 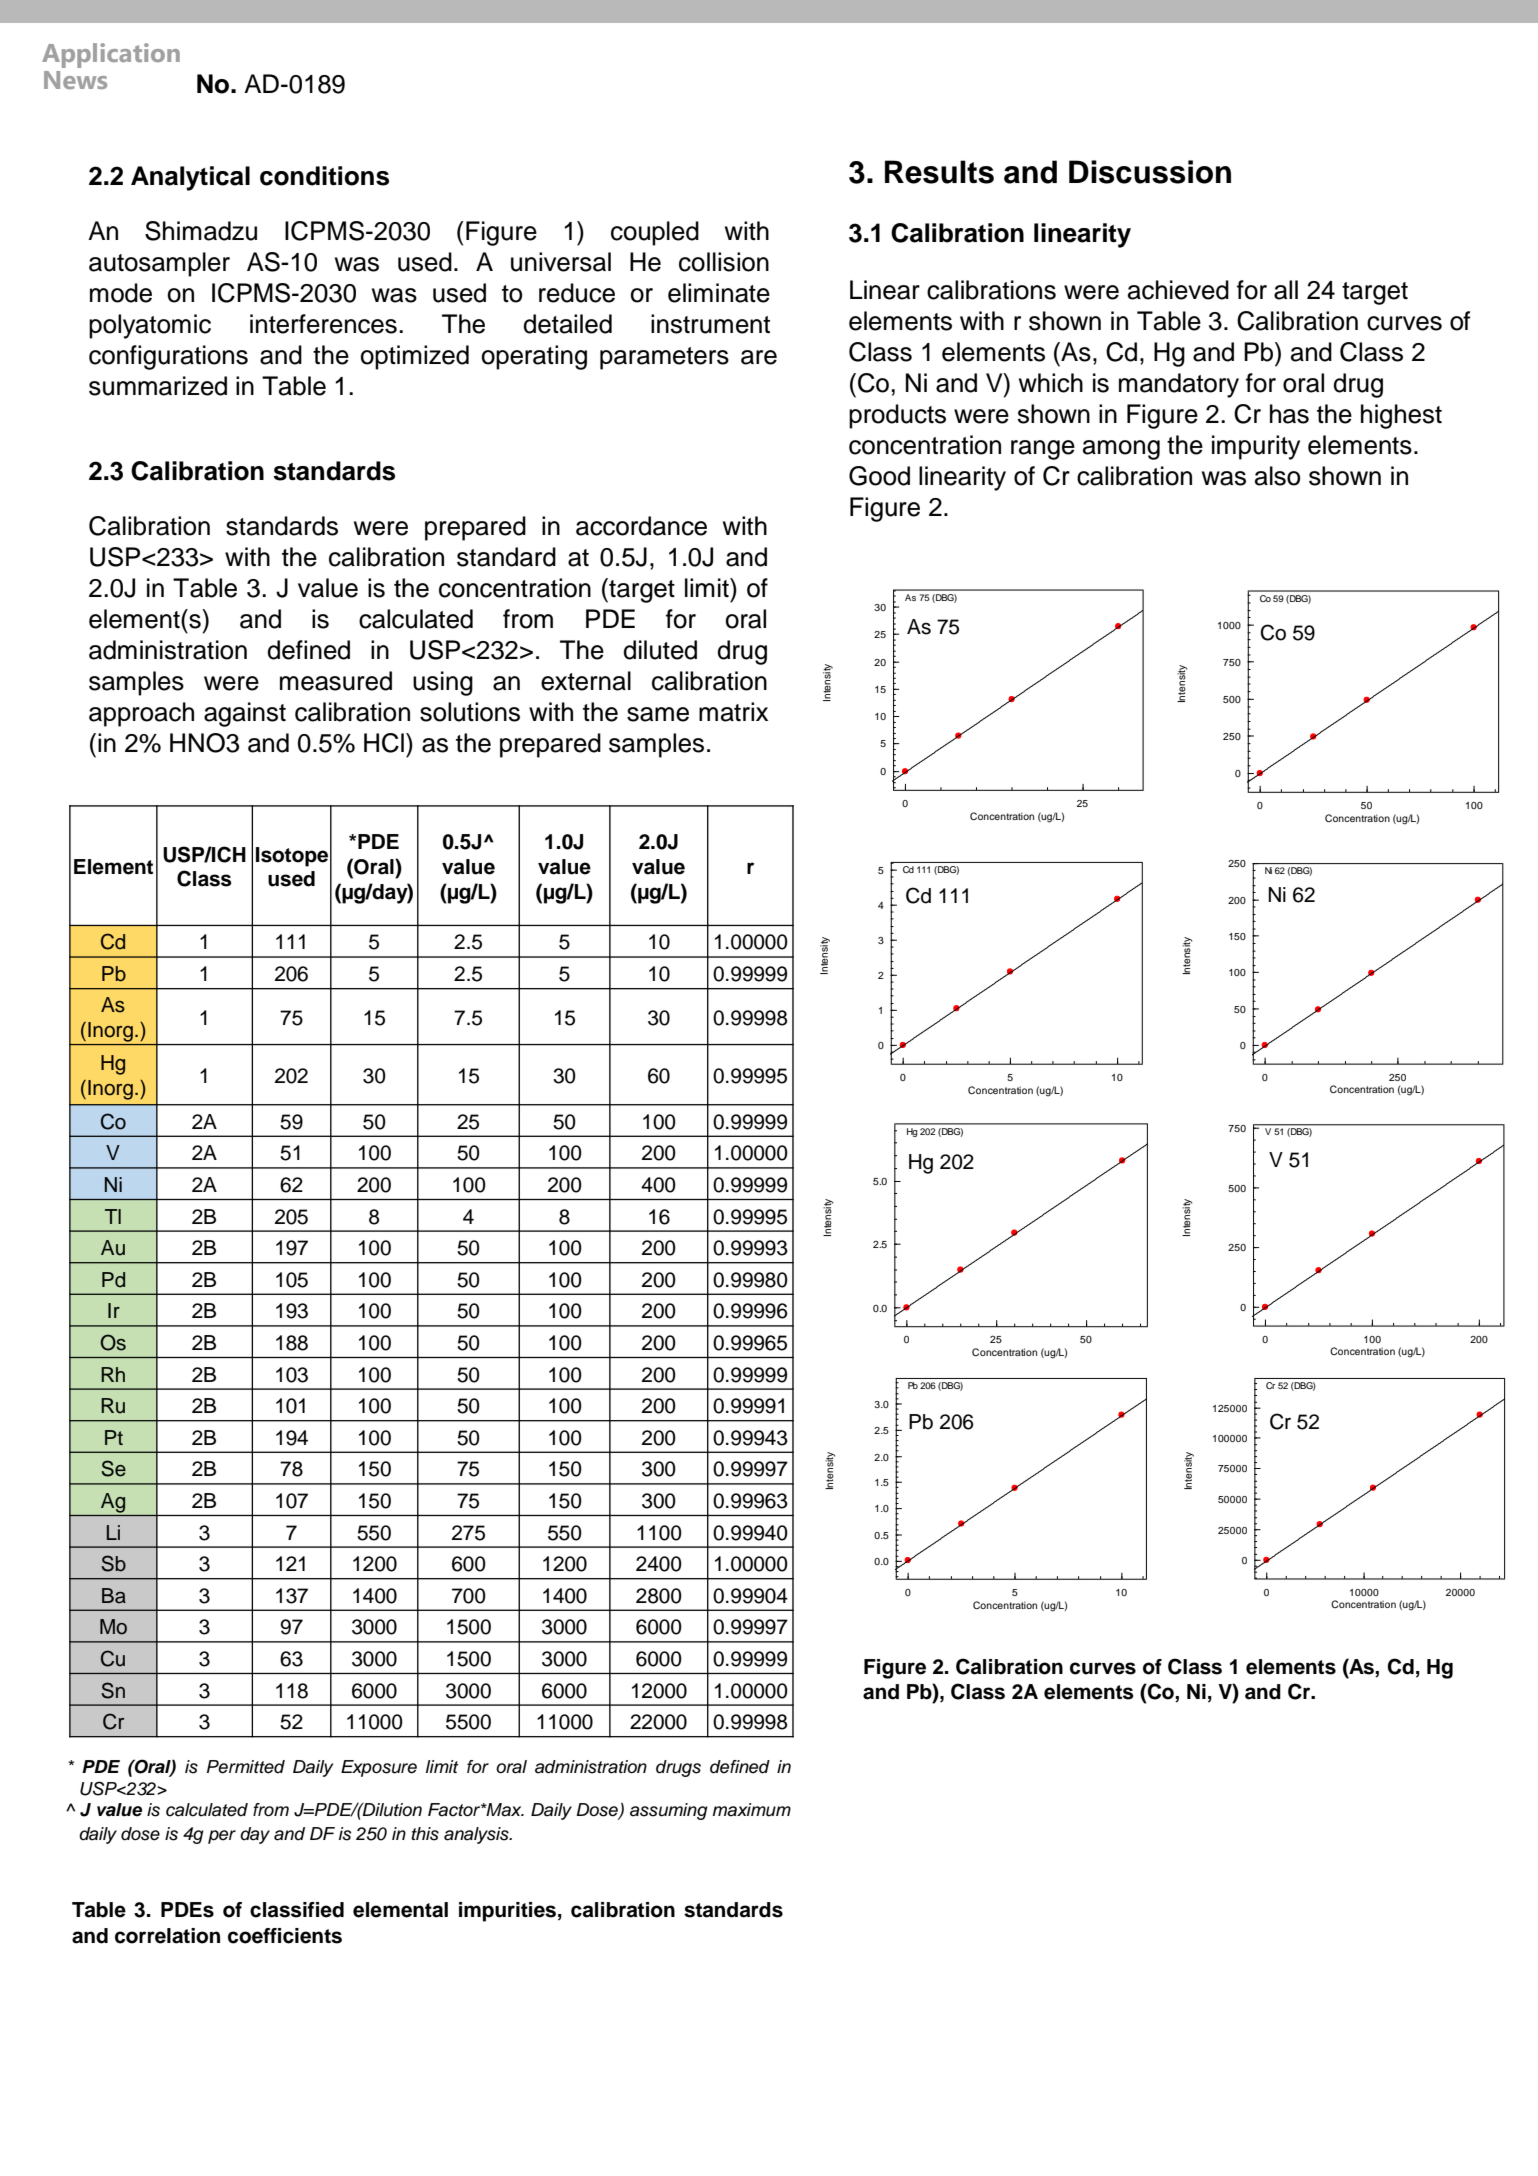 I want to click on maximum, so click(x=752, y=1810).
